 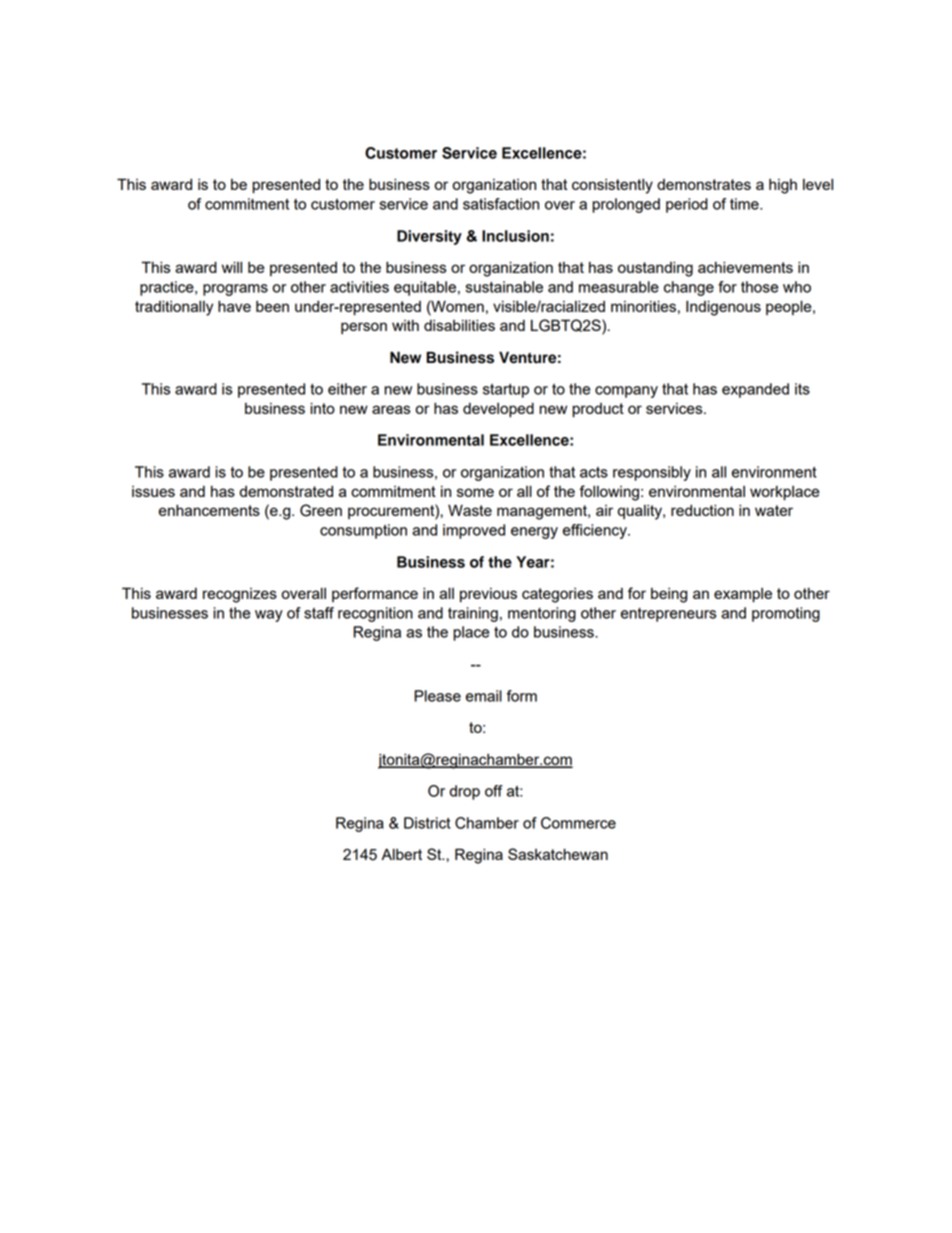 What do you see at coordinates (401, 854) in the screenshot?
I see `Albert` at bounding box center [401, 854].
